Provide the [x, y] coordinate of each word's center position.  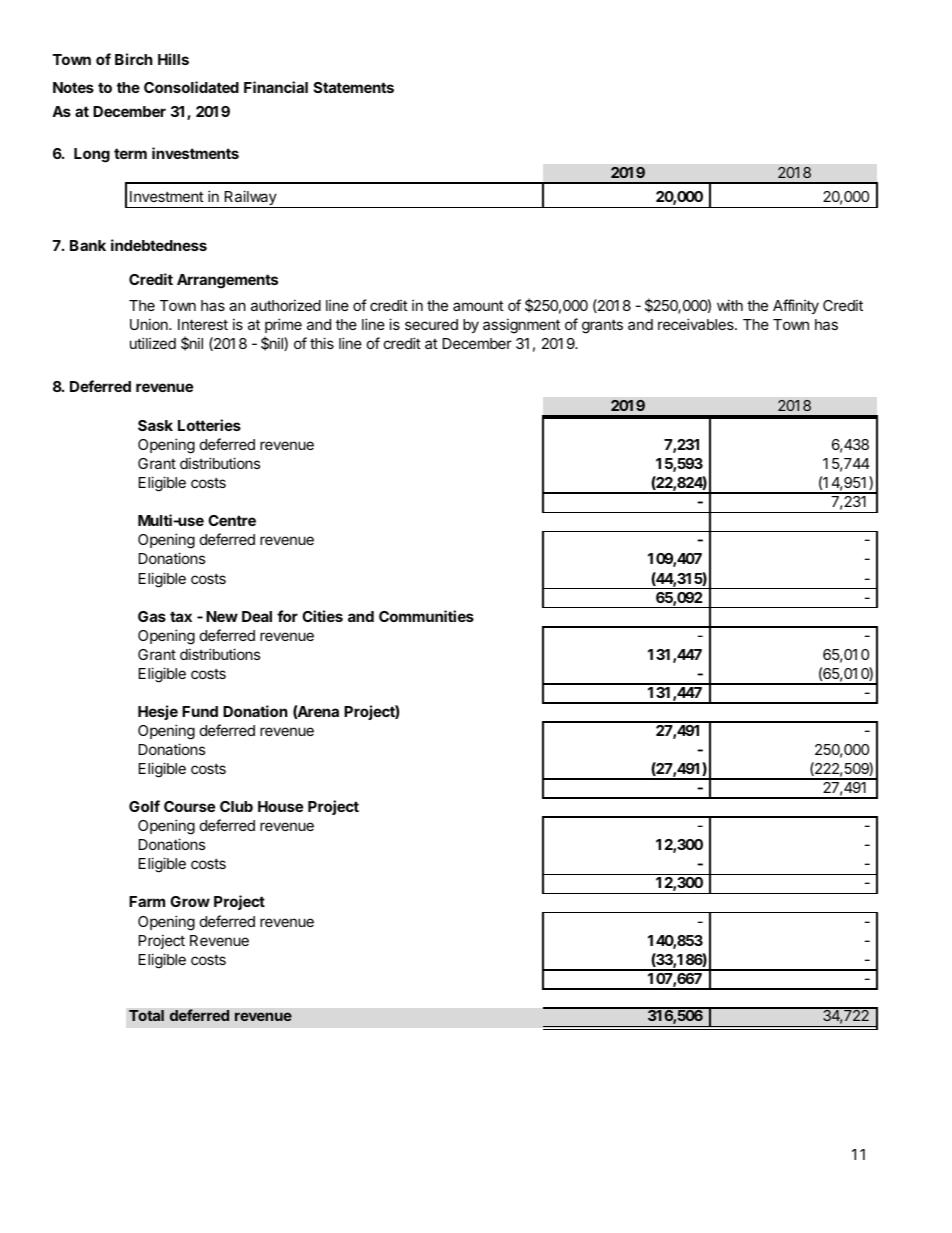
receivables [697, 324]
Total [146, 1015]
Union [150, 324]
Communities [426, 616]
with [730, 305]
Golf [144, 806]
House [280, 806]
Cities [322, 616]
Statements [354, 87]
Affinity [796, 306]
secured [431, 324]
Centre [232, 520]
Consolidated [191, 87]
